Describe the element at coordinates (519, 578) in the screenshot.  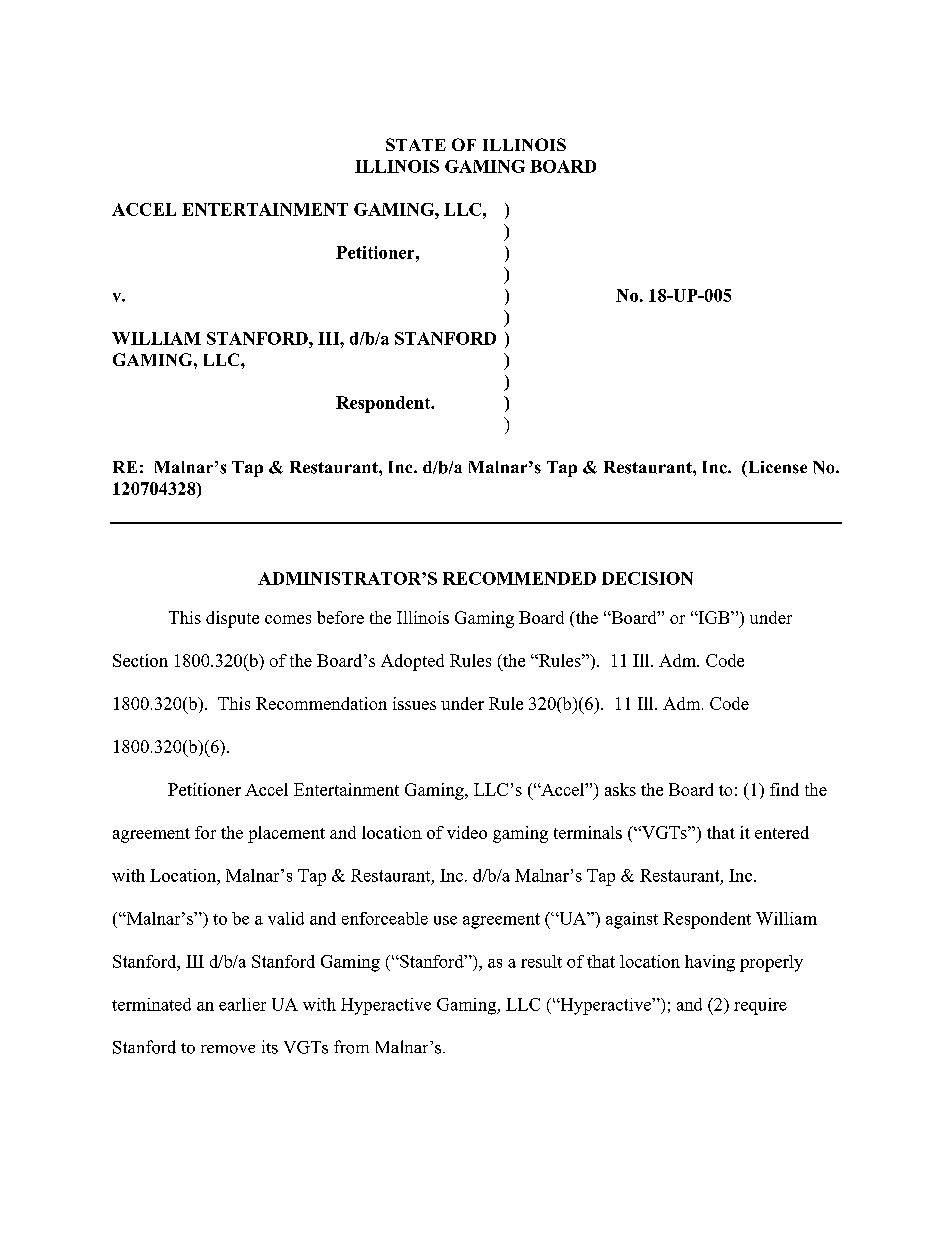
I see `RECOMMENDED` at that location.
